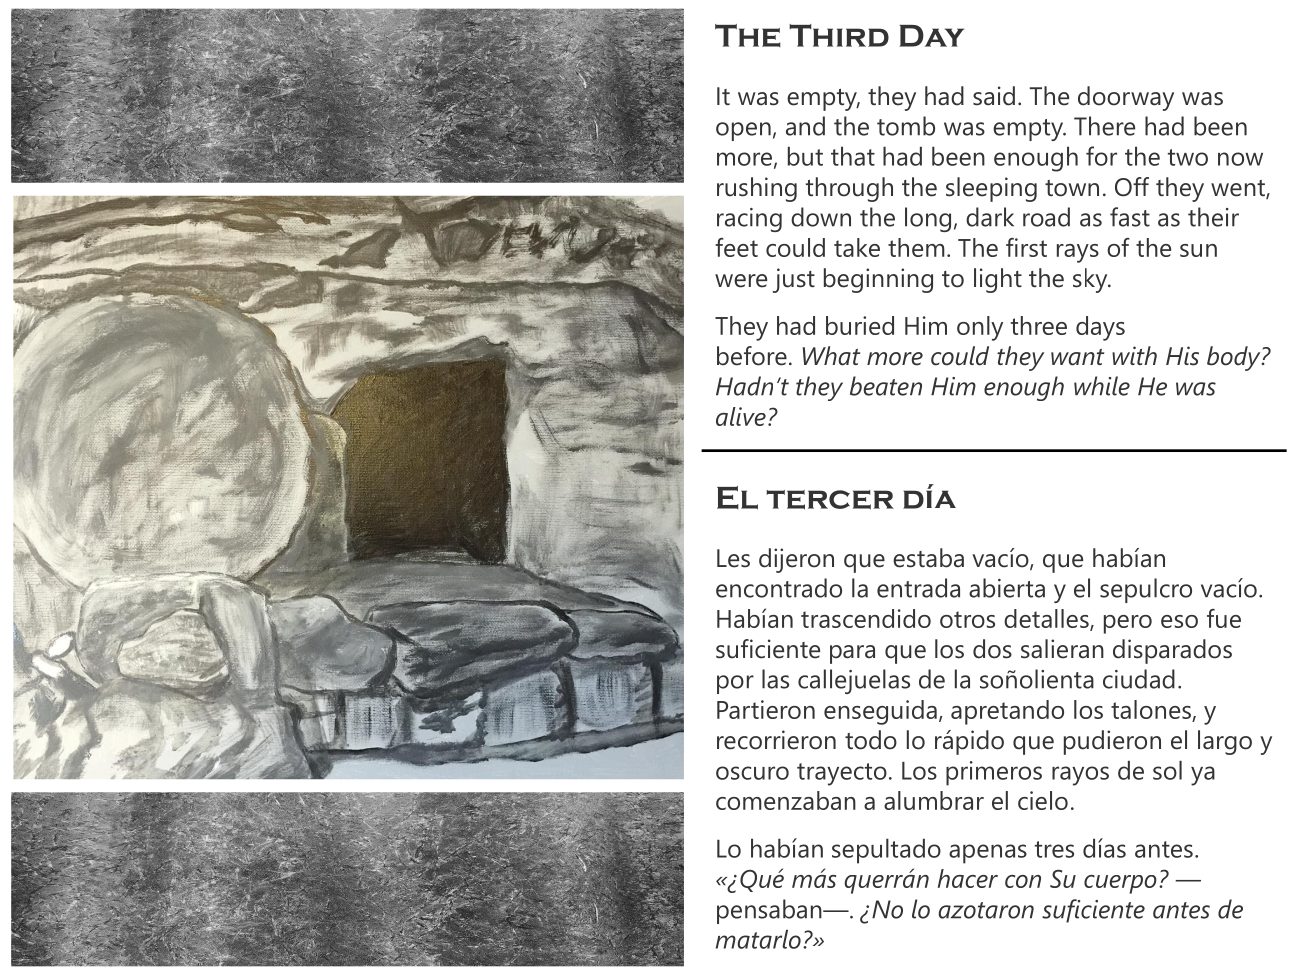  What do you see at coordinates (1182, 356) in the screenshot?
I see `His` at bounding box center [1182, 356].
